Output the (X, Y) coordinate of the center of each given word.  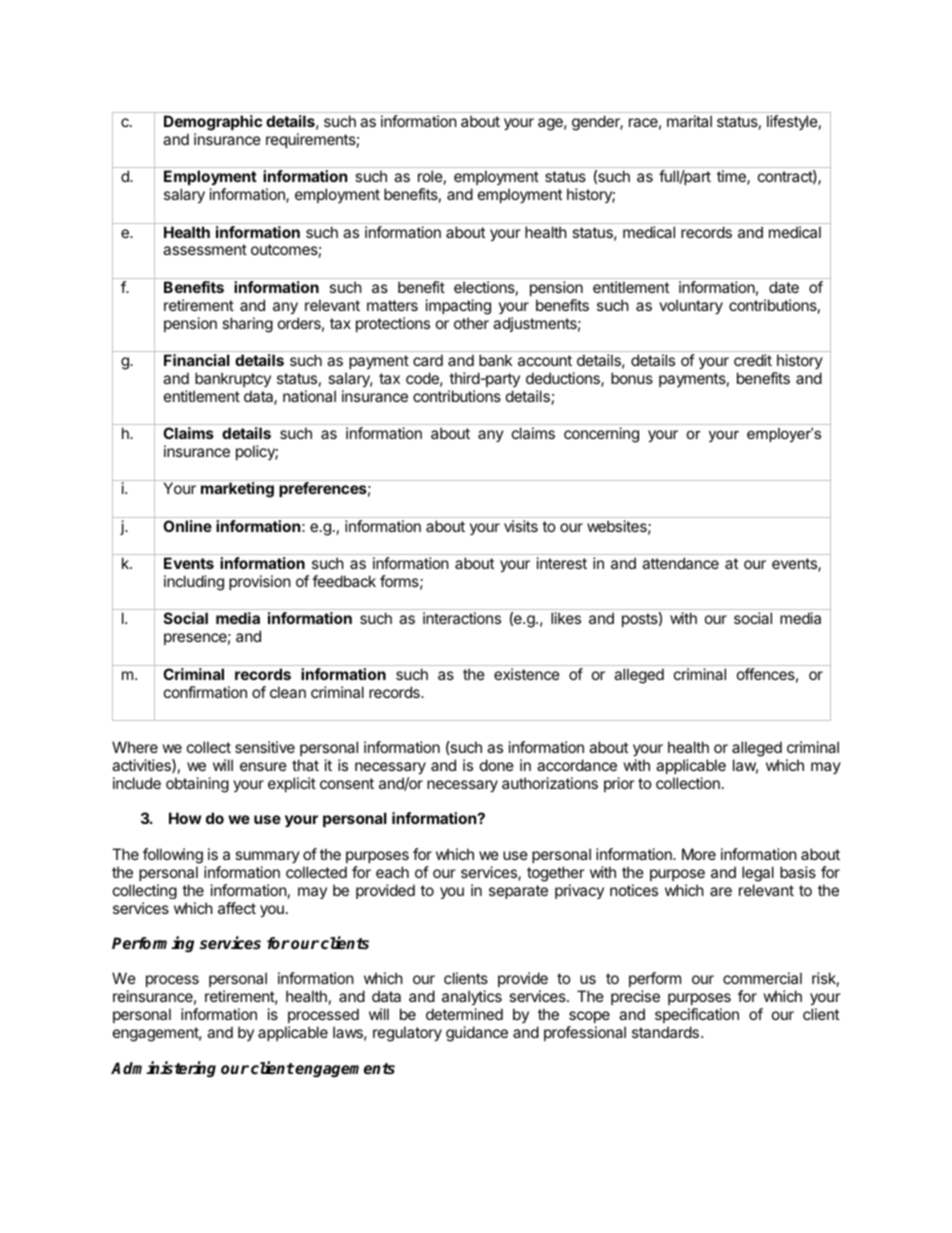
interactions (462, 618)
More (699, 854)
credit (753, 360)
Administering (163, 1069)
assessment (205, 249)
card (428, 360)
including (194, 583)
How (185, 818)
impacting (458, 307)
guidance (477, 1034)
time (732, 177)
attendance (680, 563)
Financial (197, 360)
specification (697, 1015)
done (497, 765)
